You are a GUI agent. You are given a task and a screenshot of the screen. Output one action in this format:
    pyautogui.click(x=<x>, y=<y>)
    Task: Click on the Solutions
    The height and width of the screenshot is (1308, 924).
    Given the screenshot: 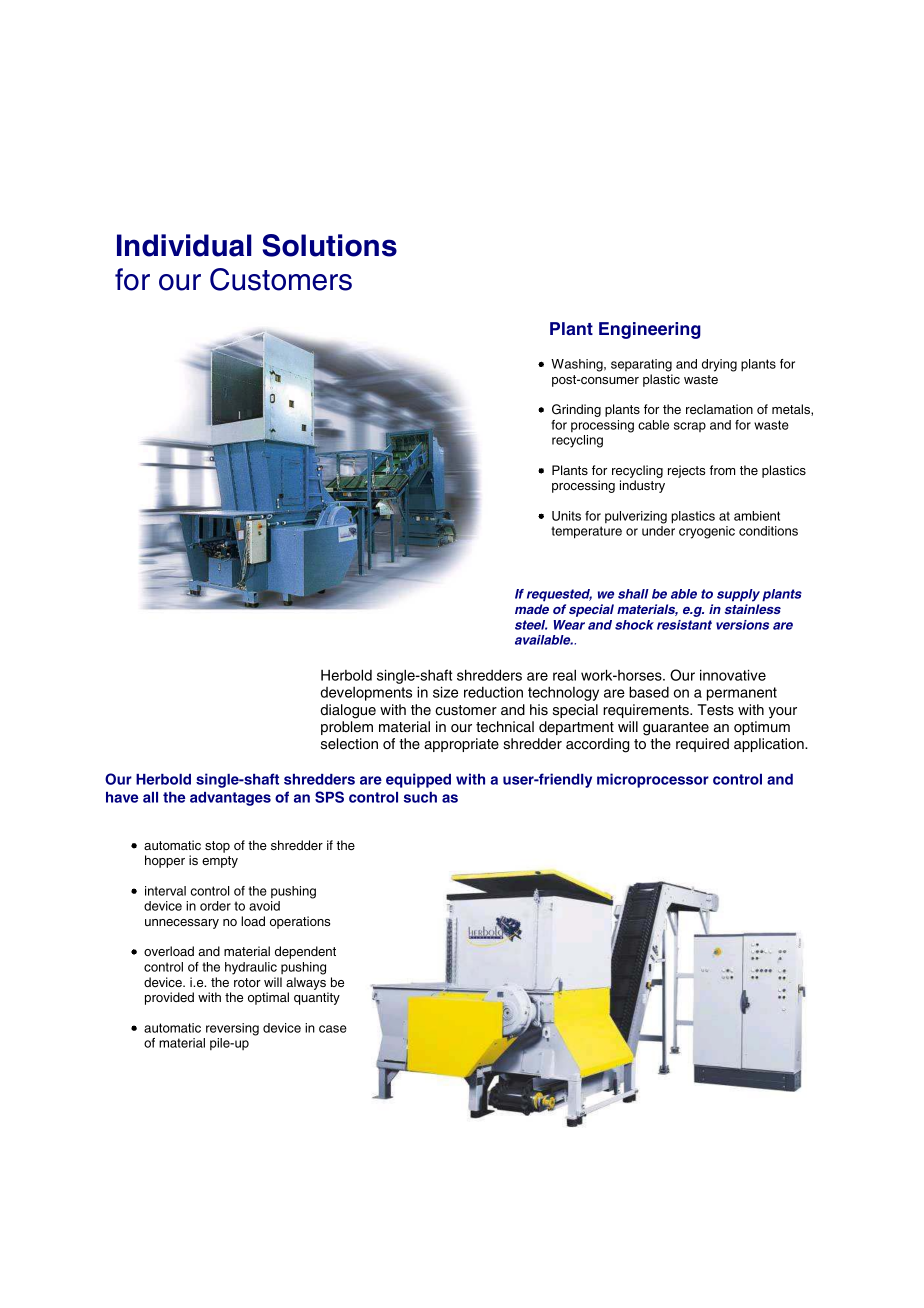 What is the action you would take?
    pyautogui.click(x=329, y=245)
